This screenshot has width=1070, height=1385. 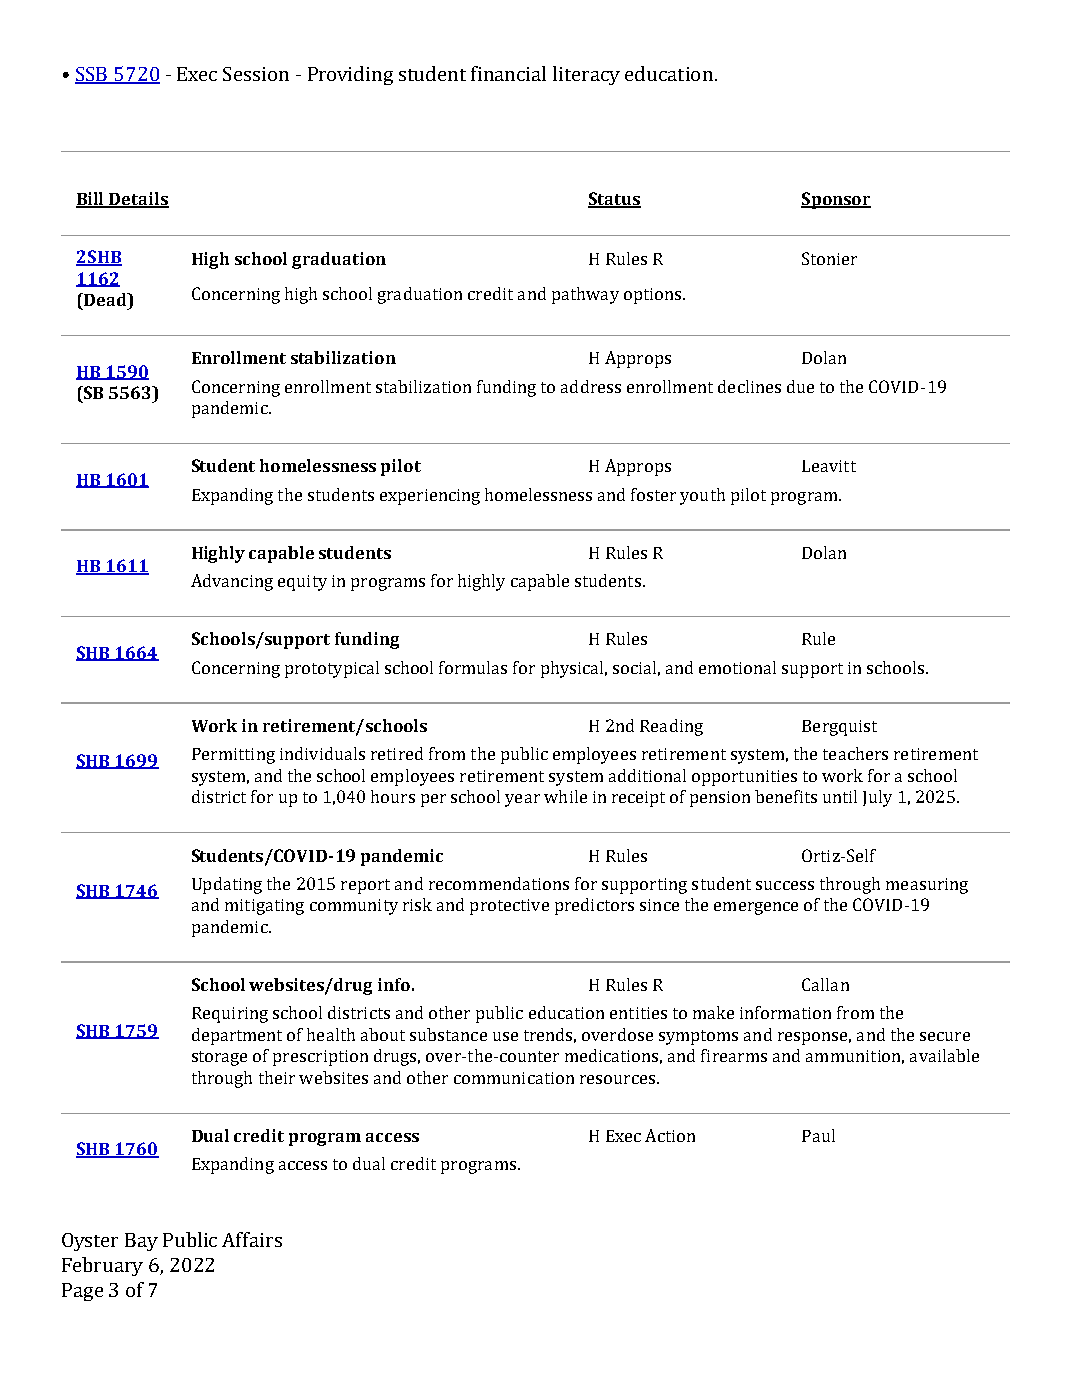 I want to click on Session, so click(x=256, y=74).
